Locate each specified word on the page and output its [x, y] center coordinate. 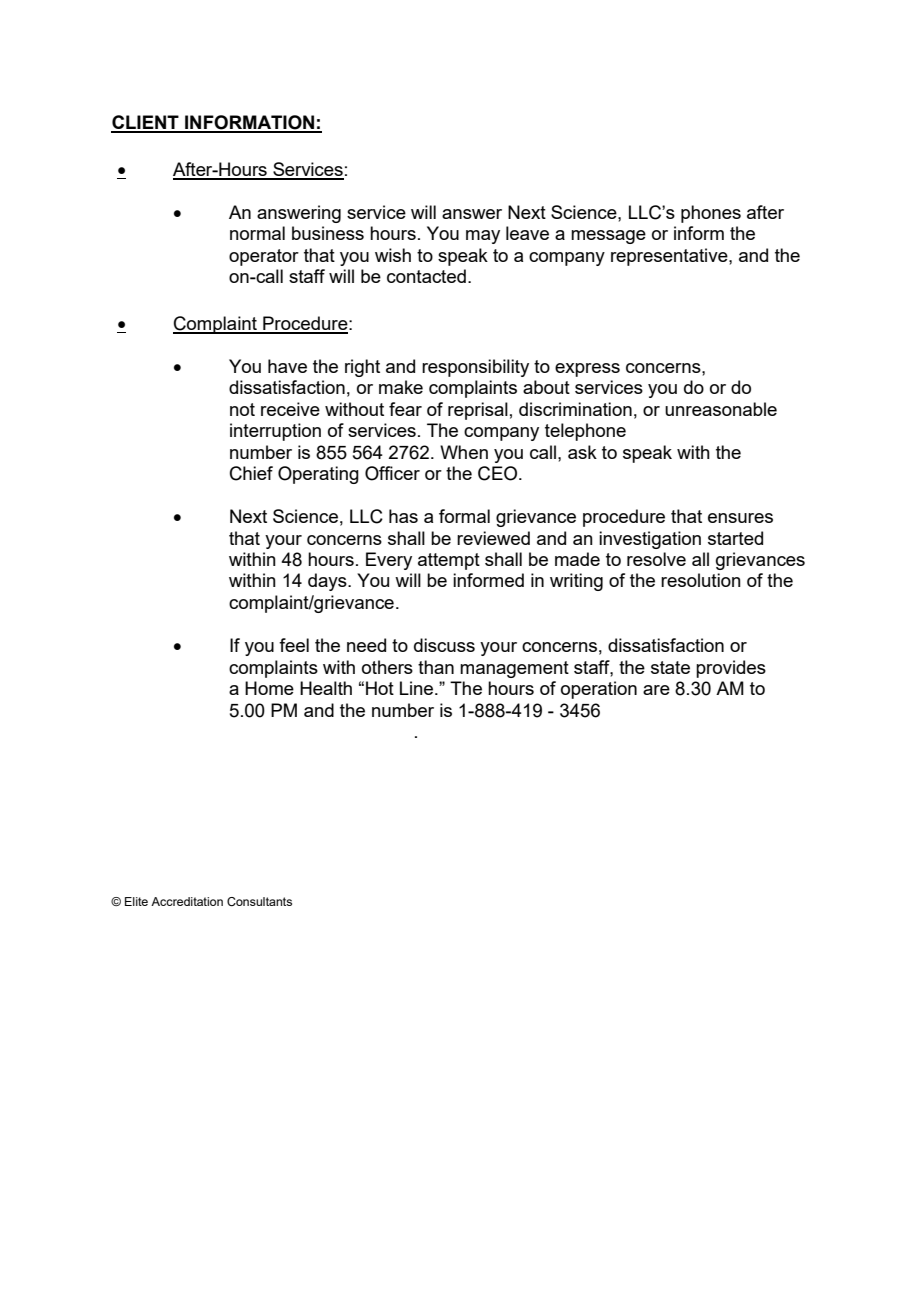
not [242, 409]
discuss [444, 645]
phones [711, 214]
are [656, 690]
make [401, 387]
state [670, 667]
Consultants [259, 901]
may [483, 237]
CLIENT [146, 123]
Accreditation [187, 901]
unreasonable [721, 409]
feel [294, 645]
